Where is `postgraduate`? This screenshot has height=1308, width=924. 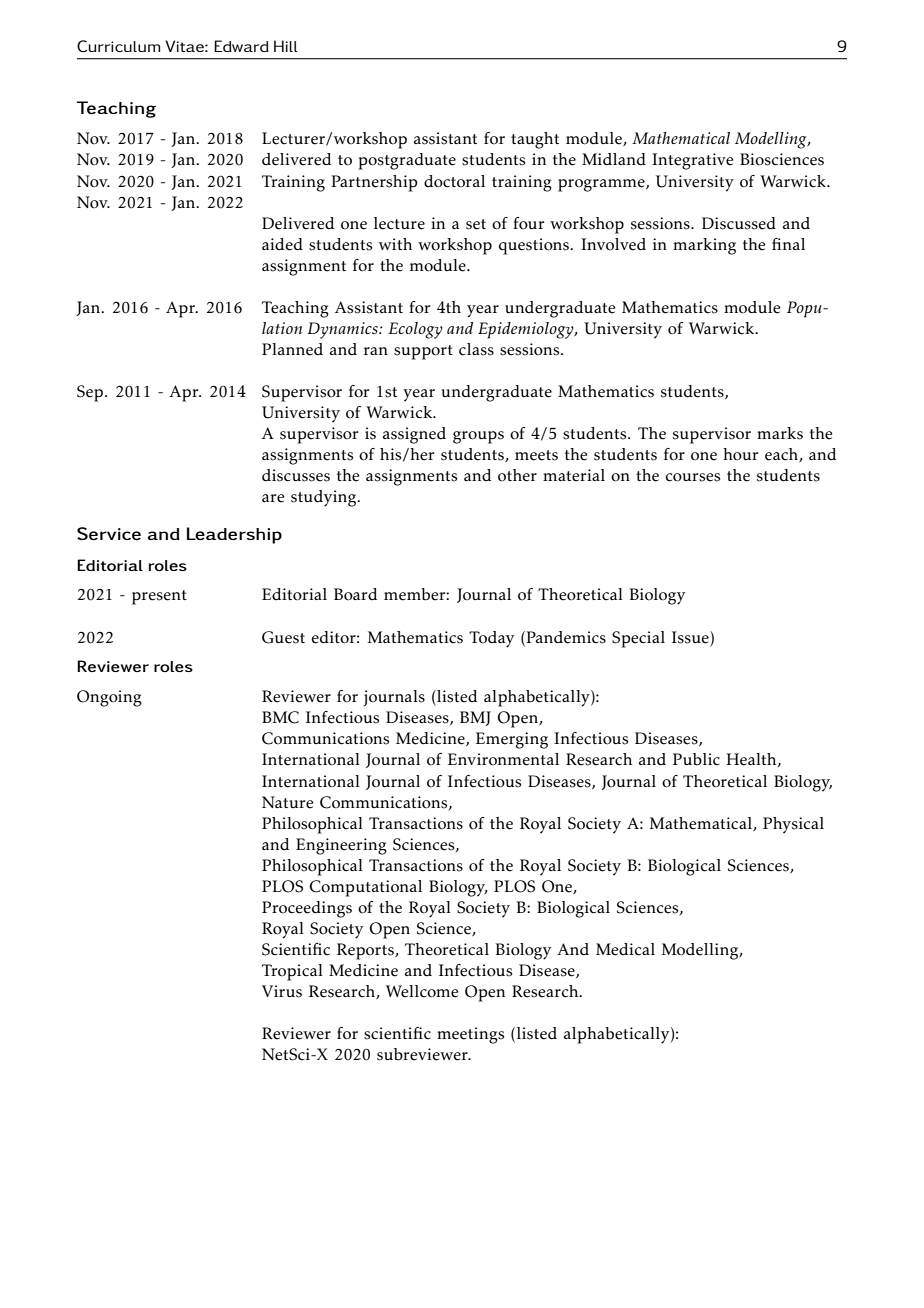
postgraduate is located at coordinates (407, 161).
